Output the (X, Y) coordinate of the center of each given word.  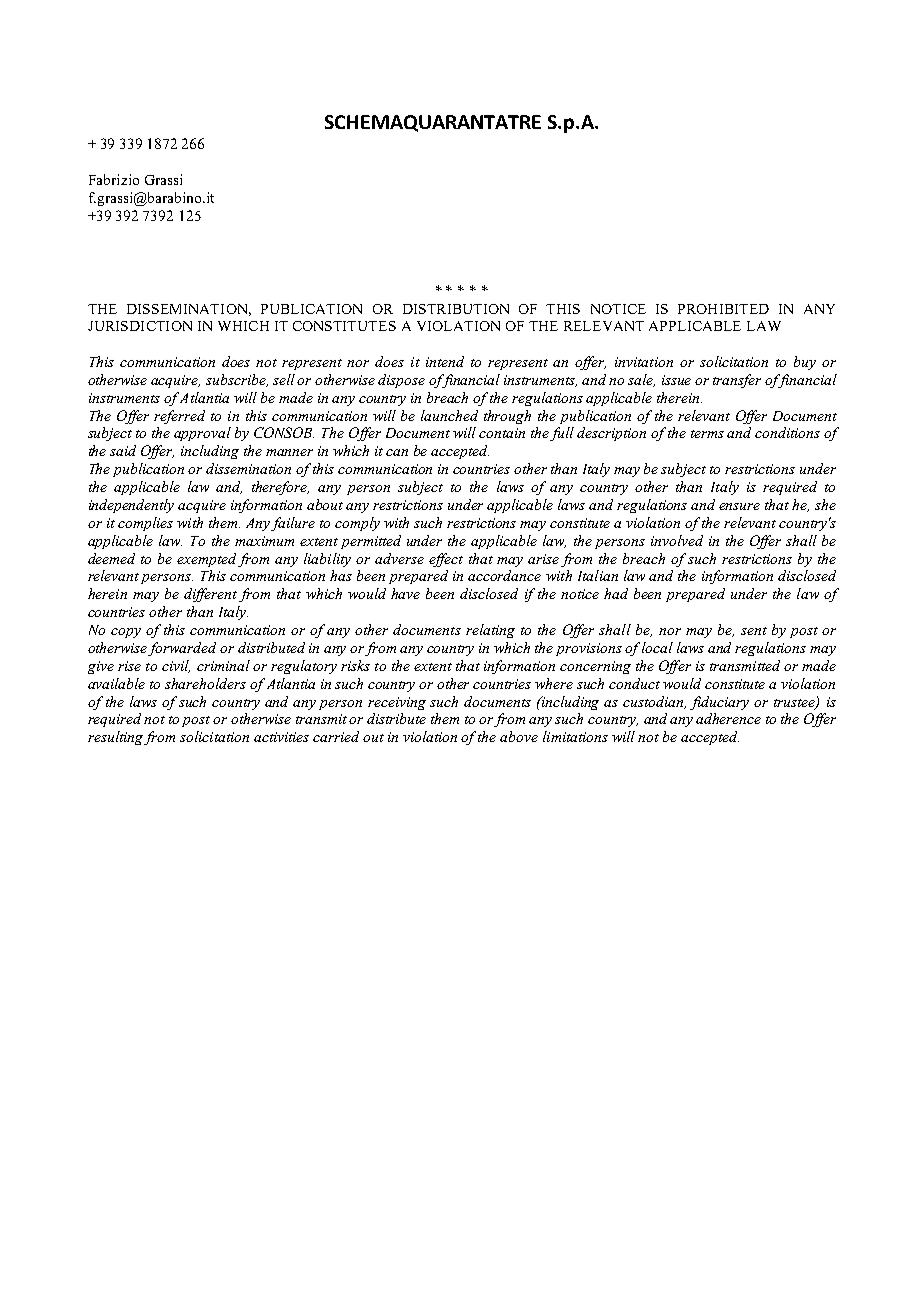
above (519, 736)
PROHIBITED (723, 309)
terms (707, 434)
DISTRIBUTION (456, 309)
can (397, 452)
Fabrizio (114, 179)
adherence (728, 718)
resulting (115, 738)
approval (202, 434)
